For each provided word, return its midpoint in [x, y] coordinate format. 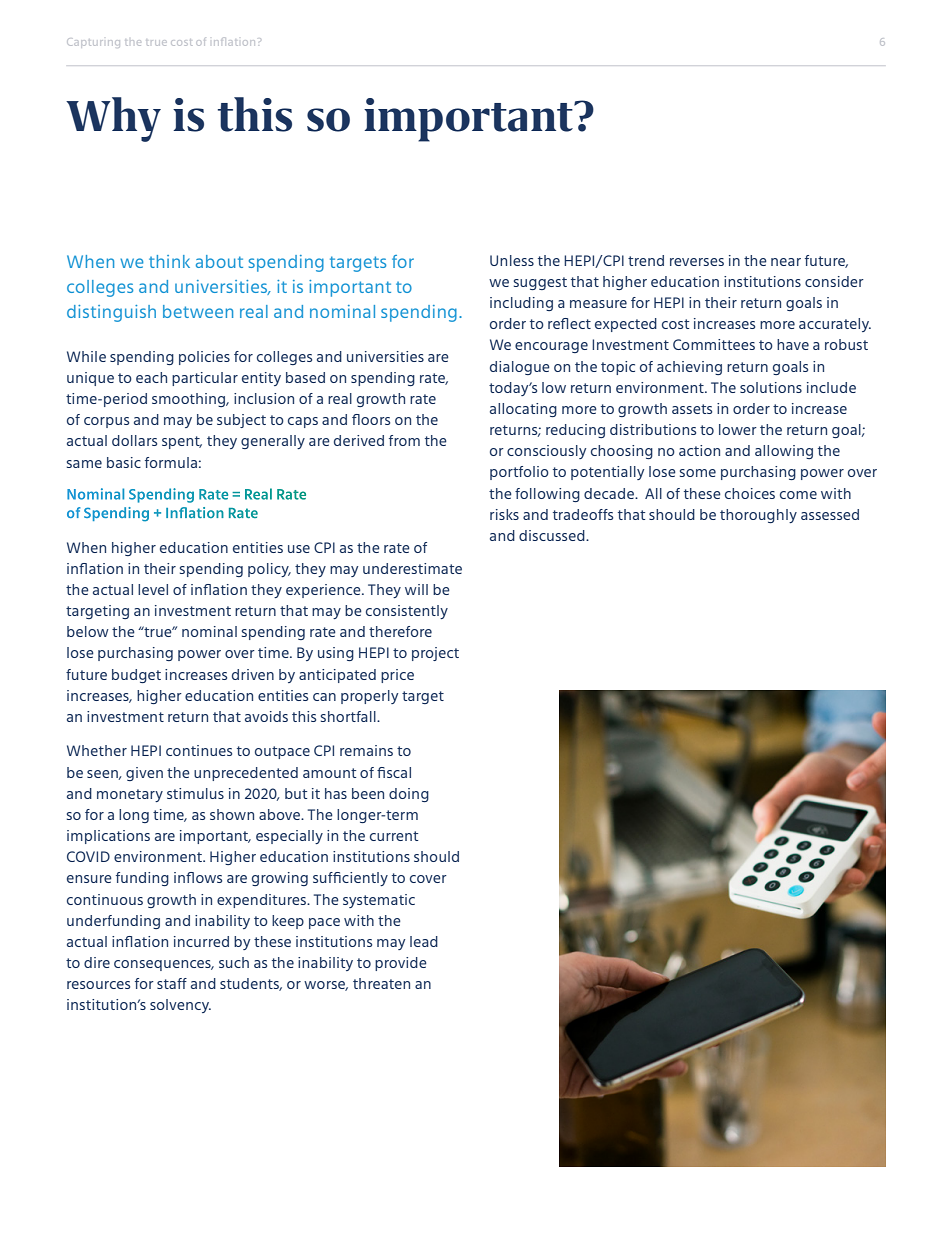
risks [504, 514]
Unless [512, 260]
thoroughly [758, 516]
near [786, 262]
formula [171, 462]
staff [172, 983]
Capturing [94, 42]
